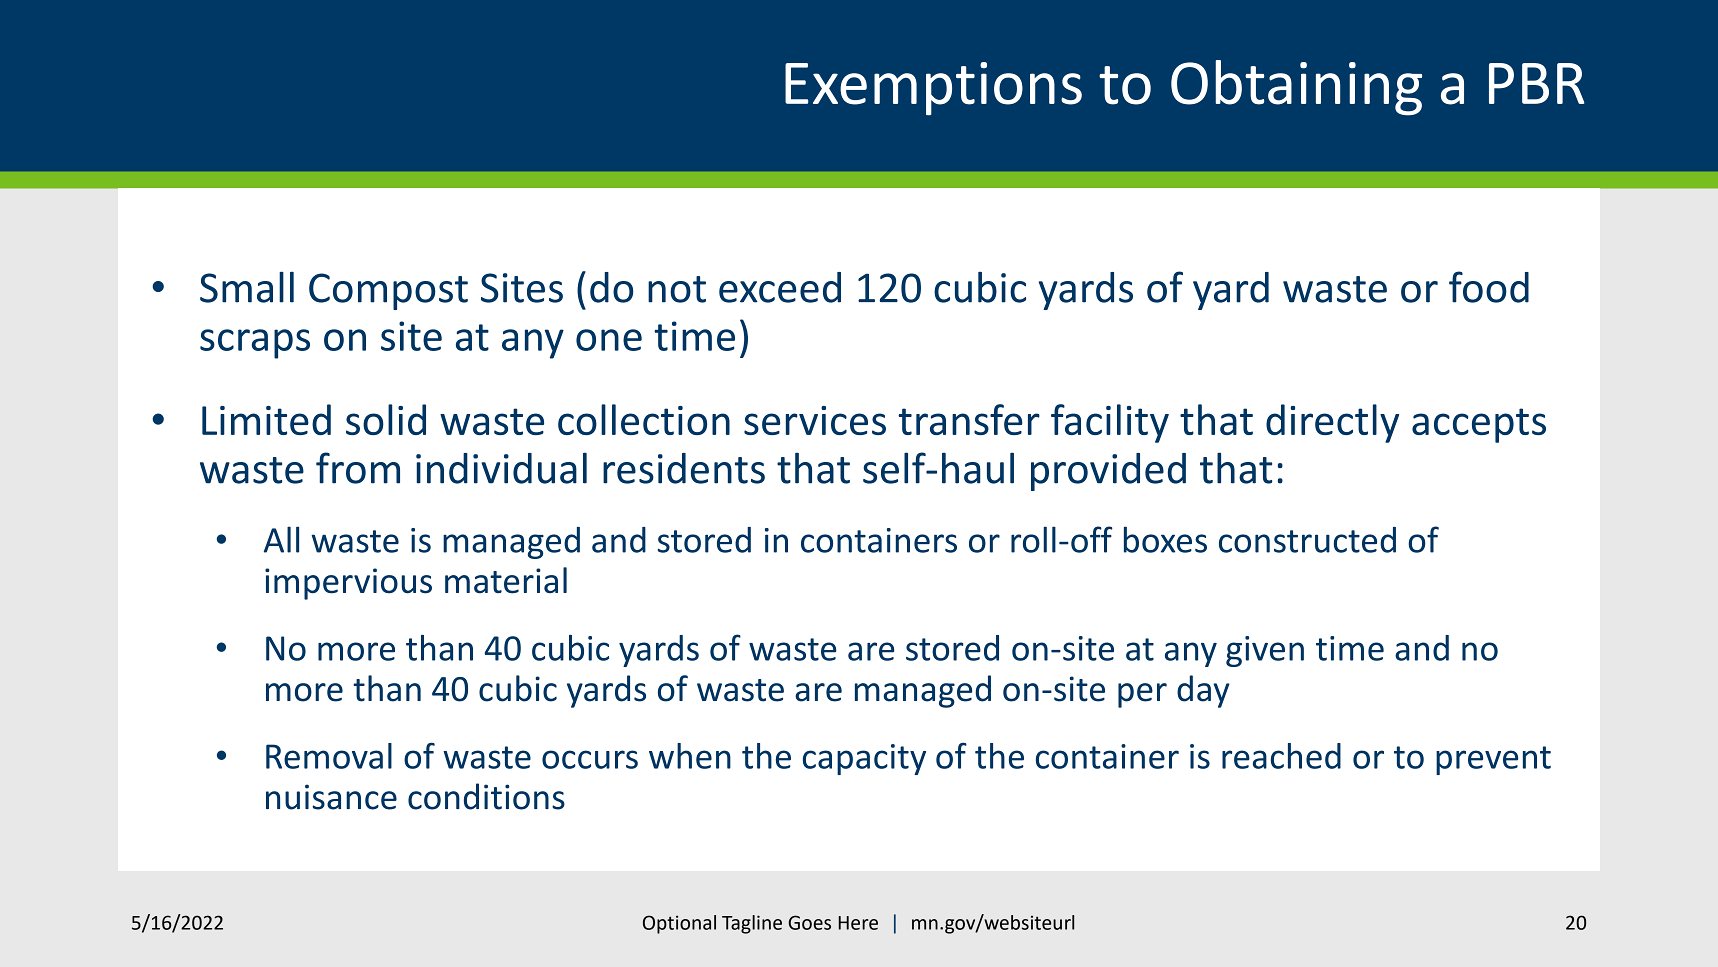  What do you see at coordinates (1265, 651) in the screenshot?
I see `given` at bounding box center [1265, 651].
